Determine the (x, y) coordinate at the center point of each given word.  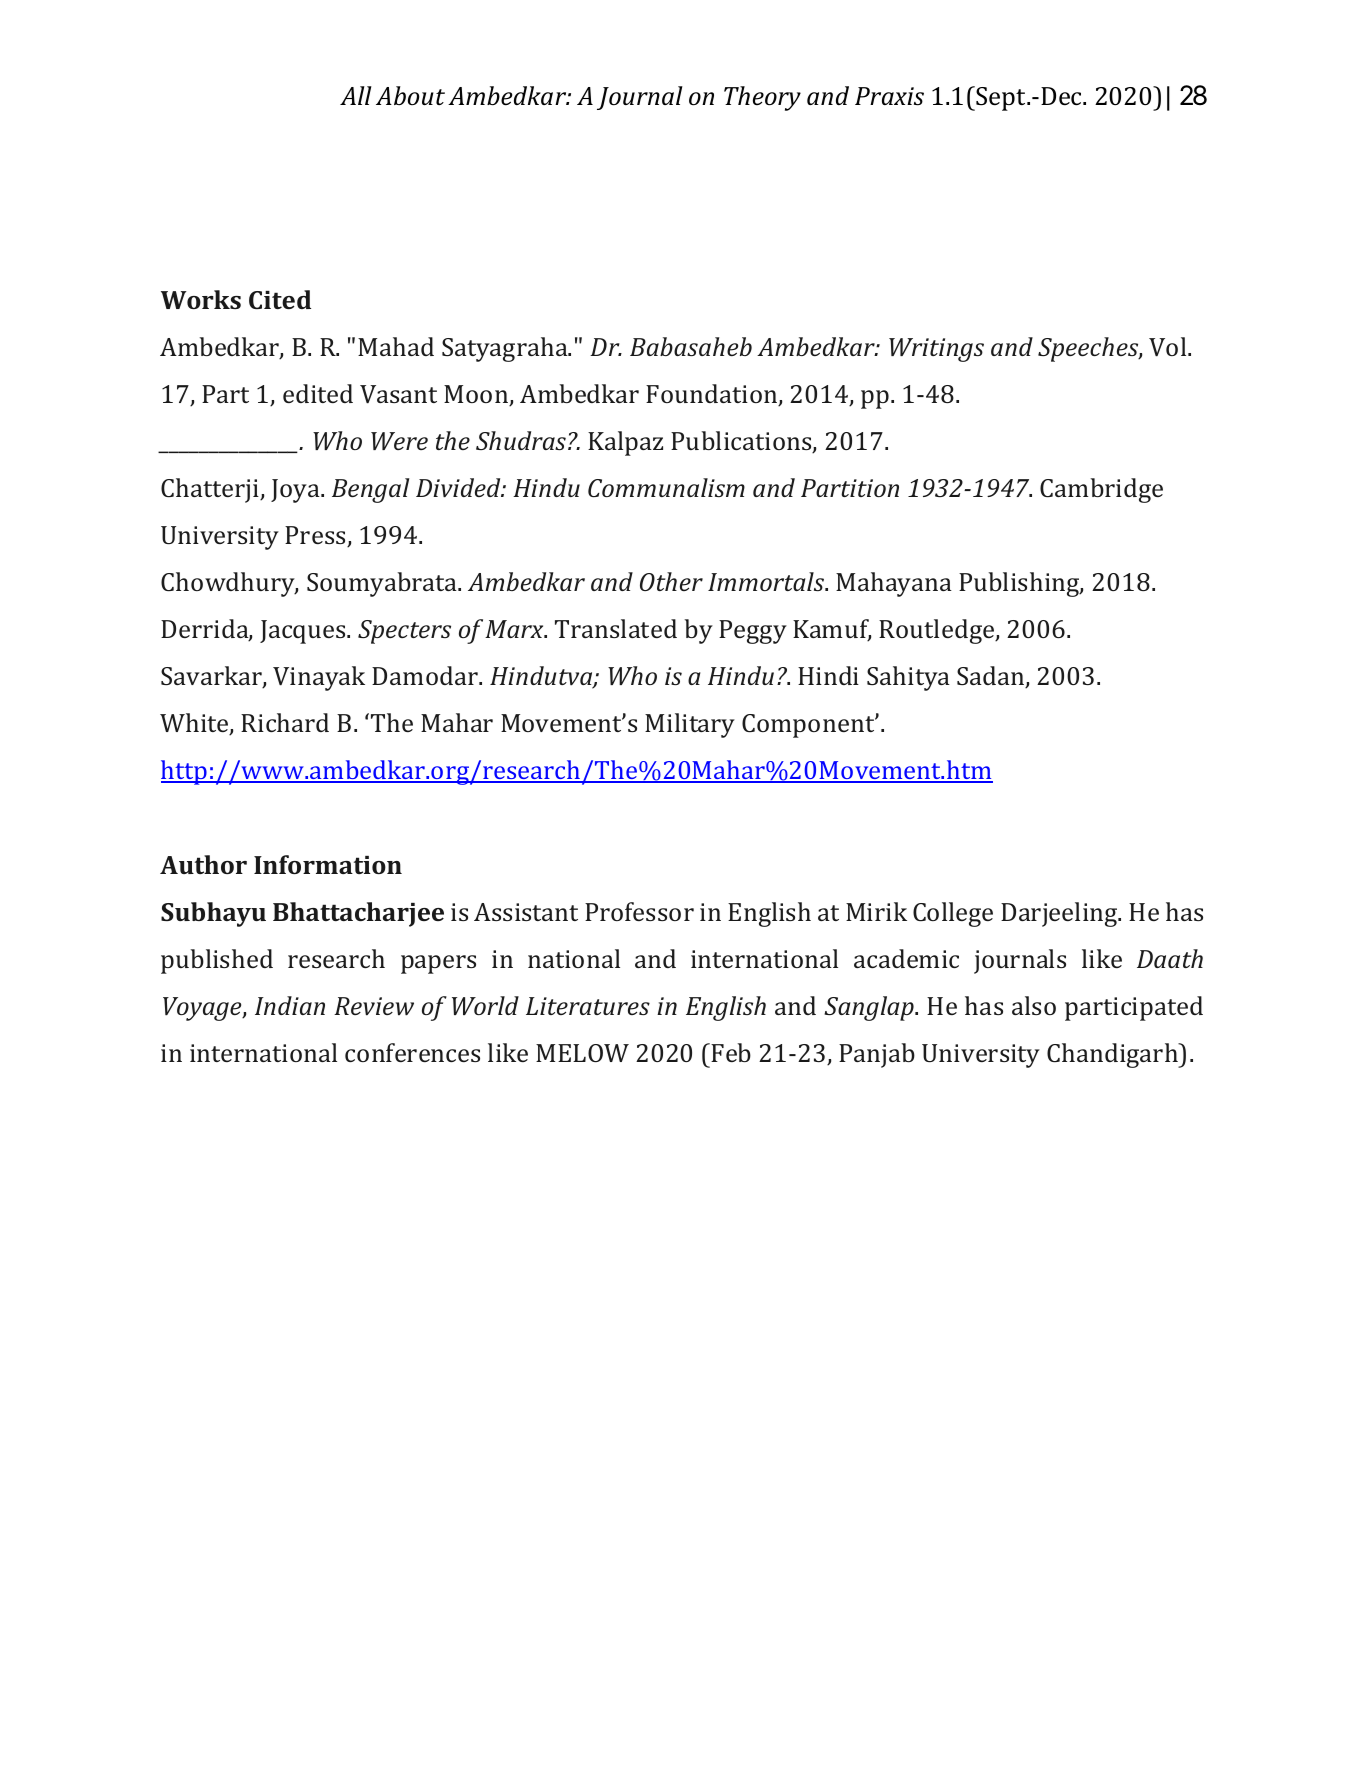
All (356, 95)
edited (318, 393)
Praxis (889, 96)
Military (690, 725)
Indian (290, 1005)
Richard (285, 722)
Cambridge (1101, 490)
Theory (762, 98)
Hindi (828, 675)
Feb (731, 1052)
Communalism (666, 487)
